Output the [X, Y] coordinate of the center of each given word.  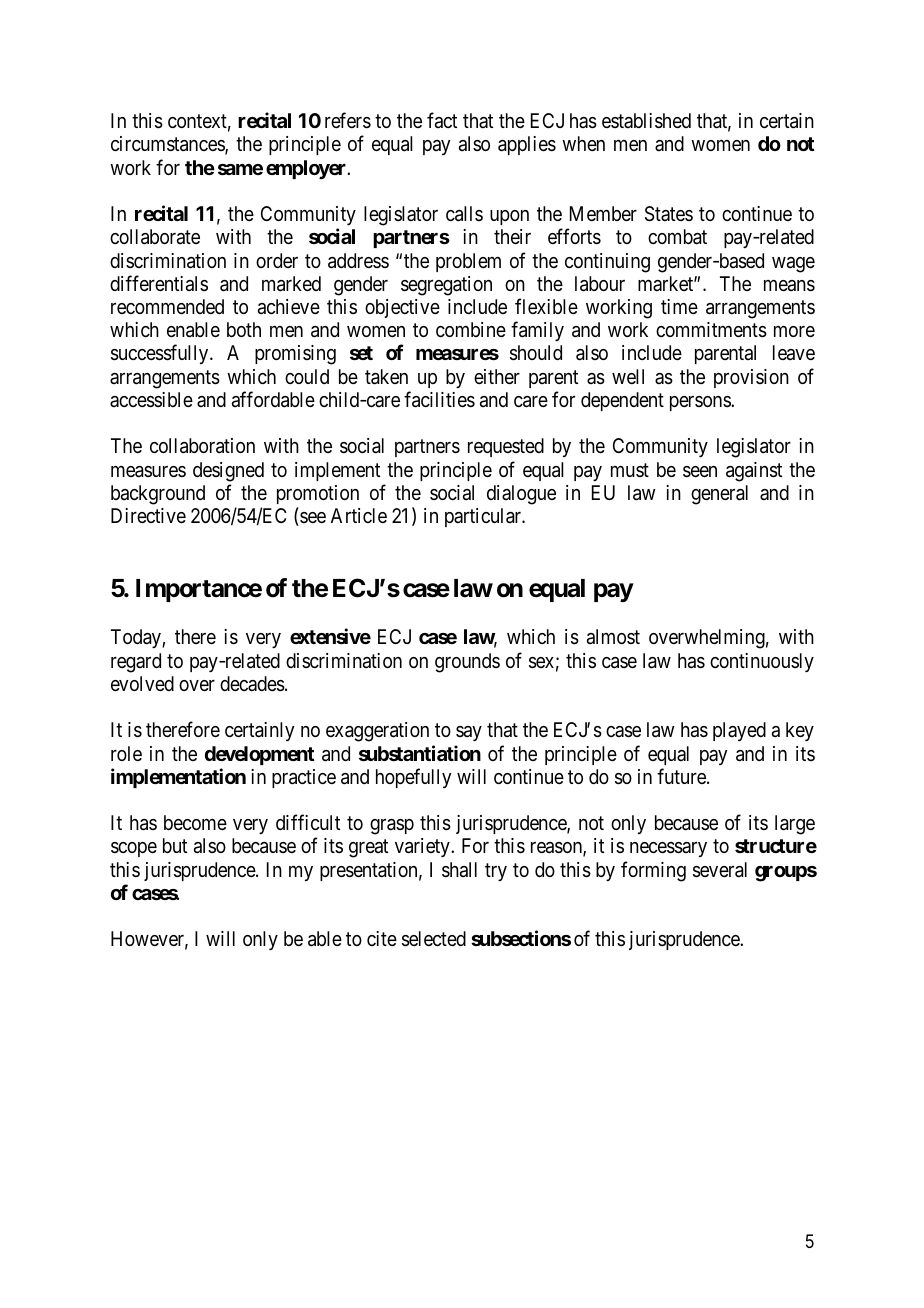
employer [307, 169]
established [646, 121]
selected [434, 939]
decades [252, 684]
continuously [762, 662]
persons [701, 403]
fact [442, 120]
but [175, 845]
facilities [439, 399]
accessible [151, 400]
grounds [467, 663]
